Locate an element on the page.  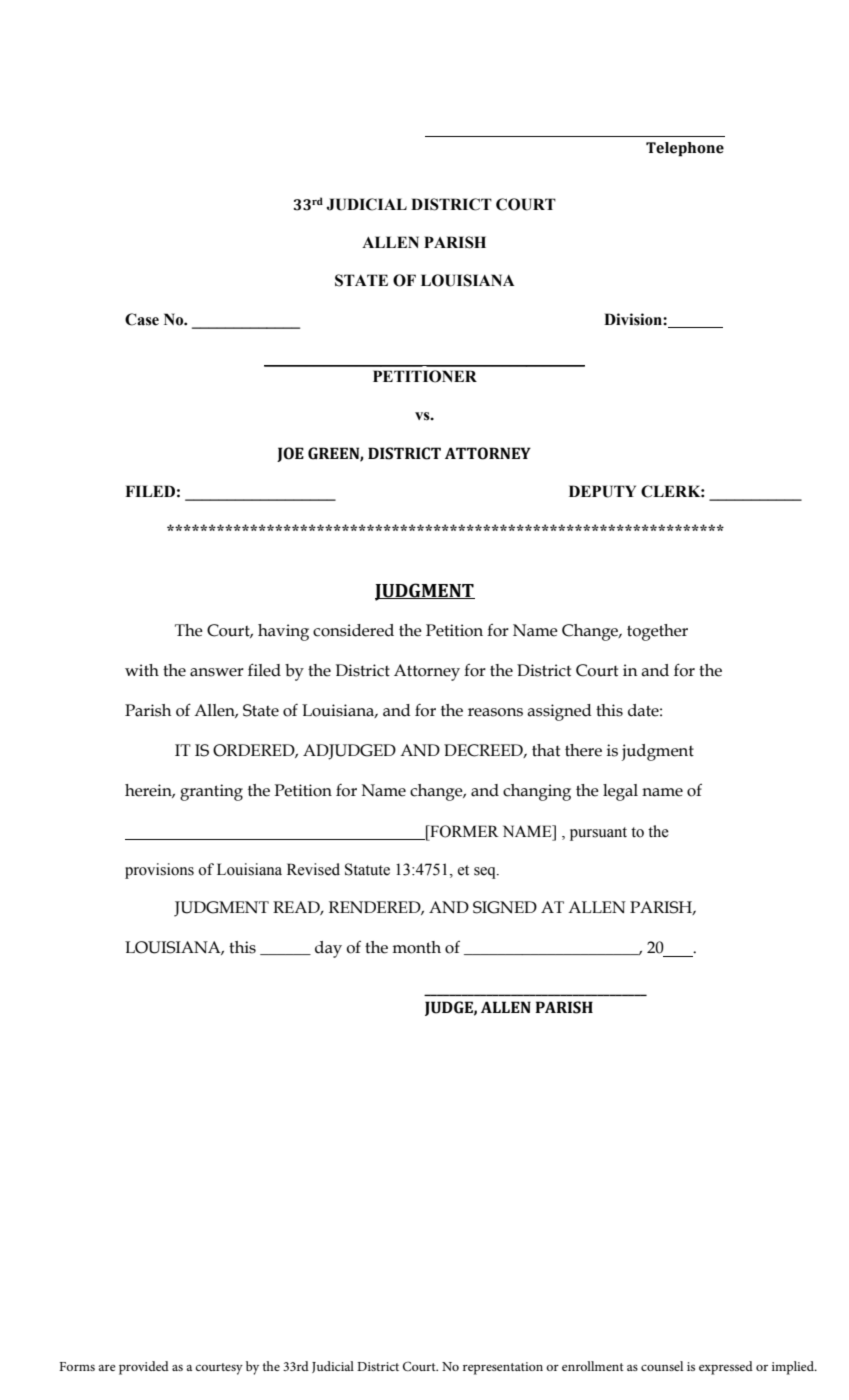
legal is located at coordinates (620, 792).
